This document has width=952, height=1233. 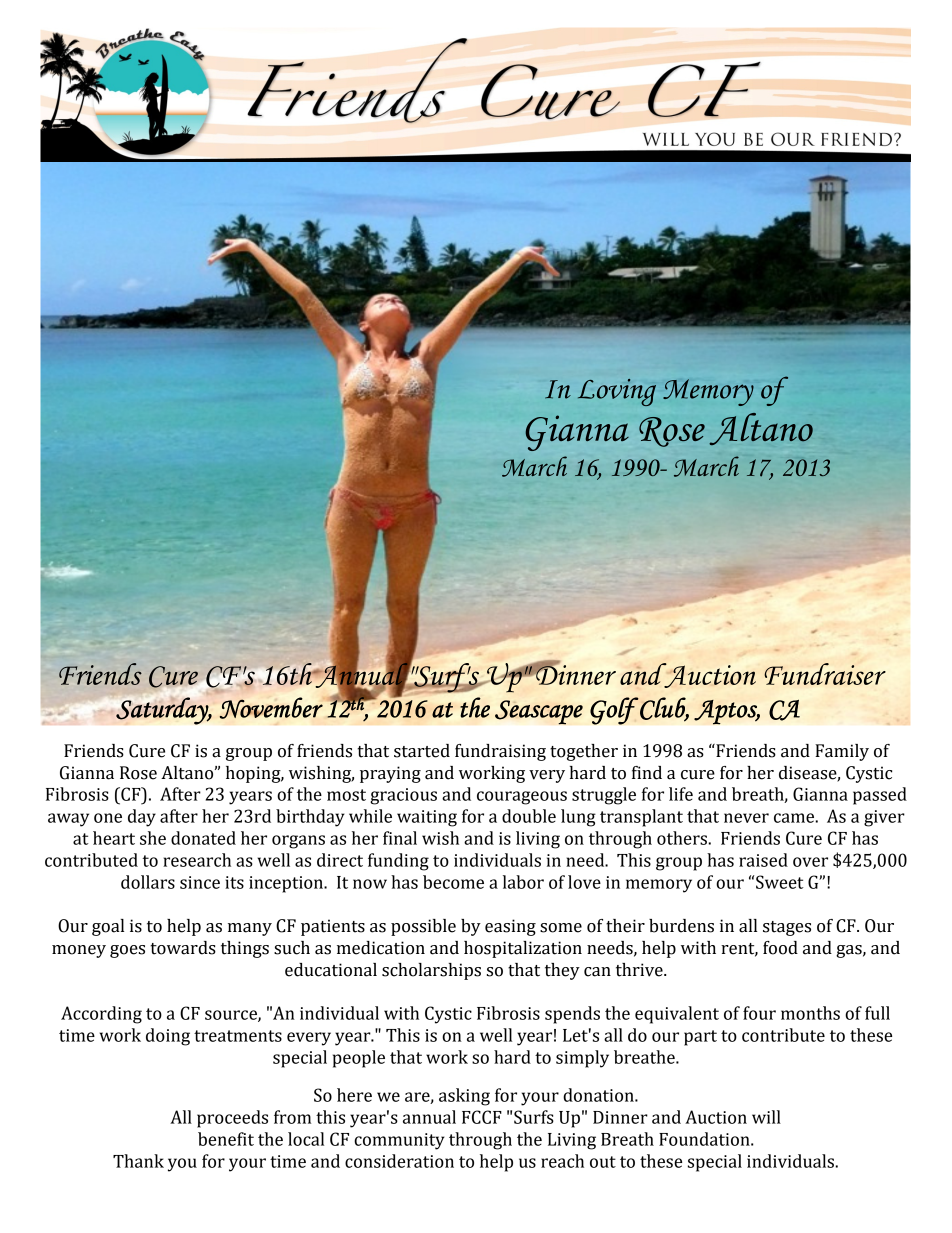 I want to click on community, so click(x=399, y=1141).
